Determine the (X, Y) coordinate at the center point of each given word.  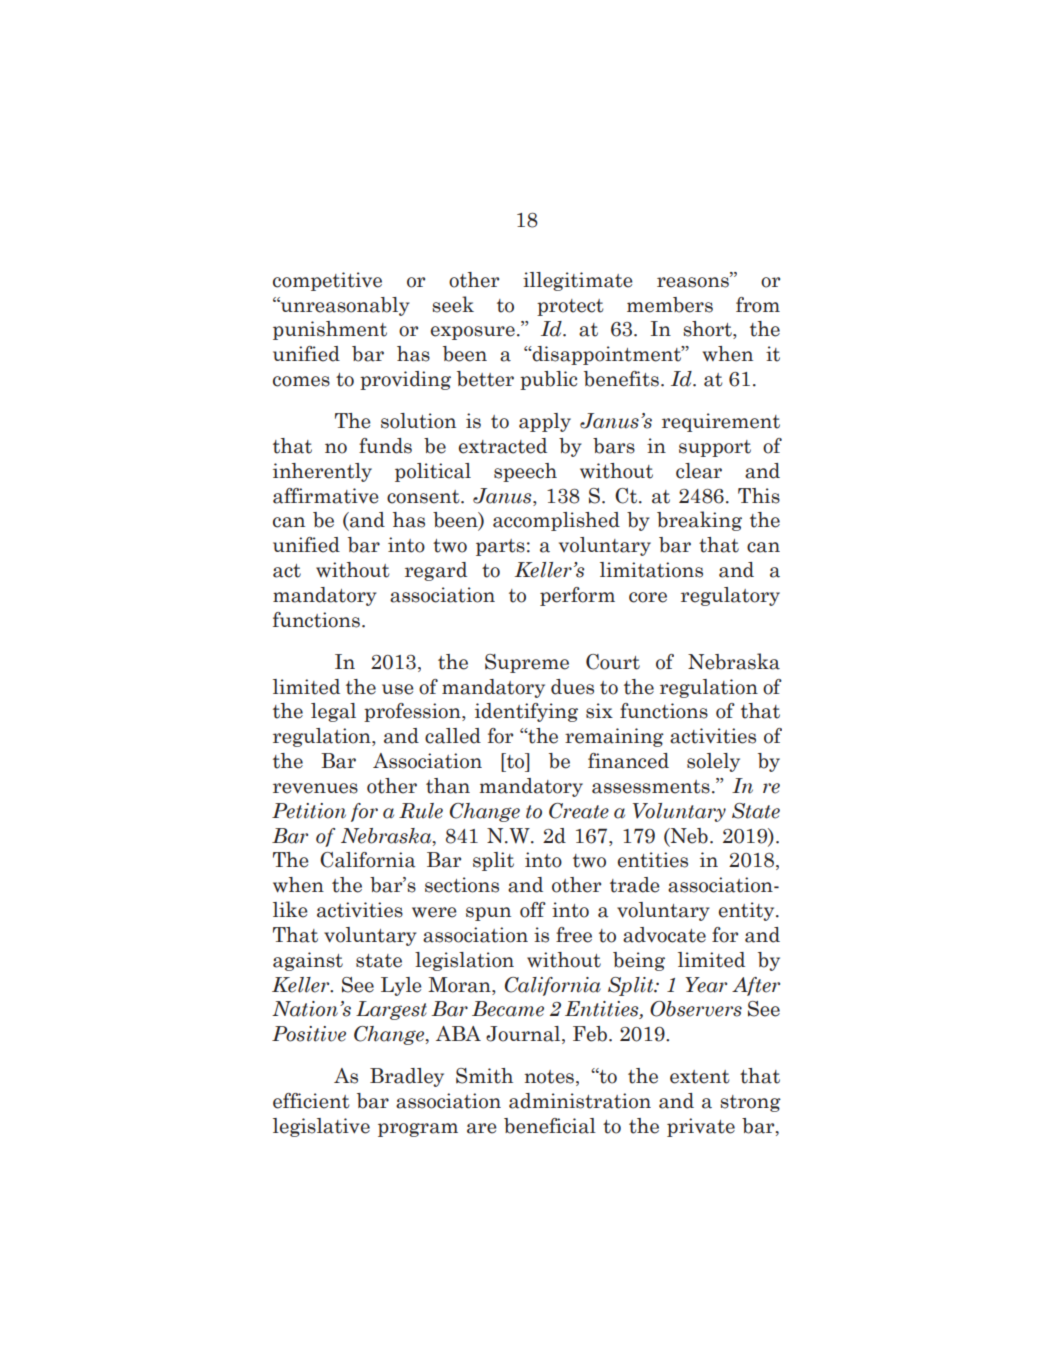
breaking (699, 521)
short (708, 330)
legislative (321, 1127)
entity (748, 911)
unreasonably (344, 306)
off (533, 910)
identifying (526, 712)
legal (333, 712)
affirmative (326, 496)
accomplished (556, 521)
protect (570, 307)
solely (713, 762)
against (308, 961)
